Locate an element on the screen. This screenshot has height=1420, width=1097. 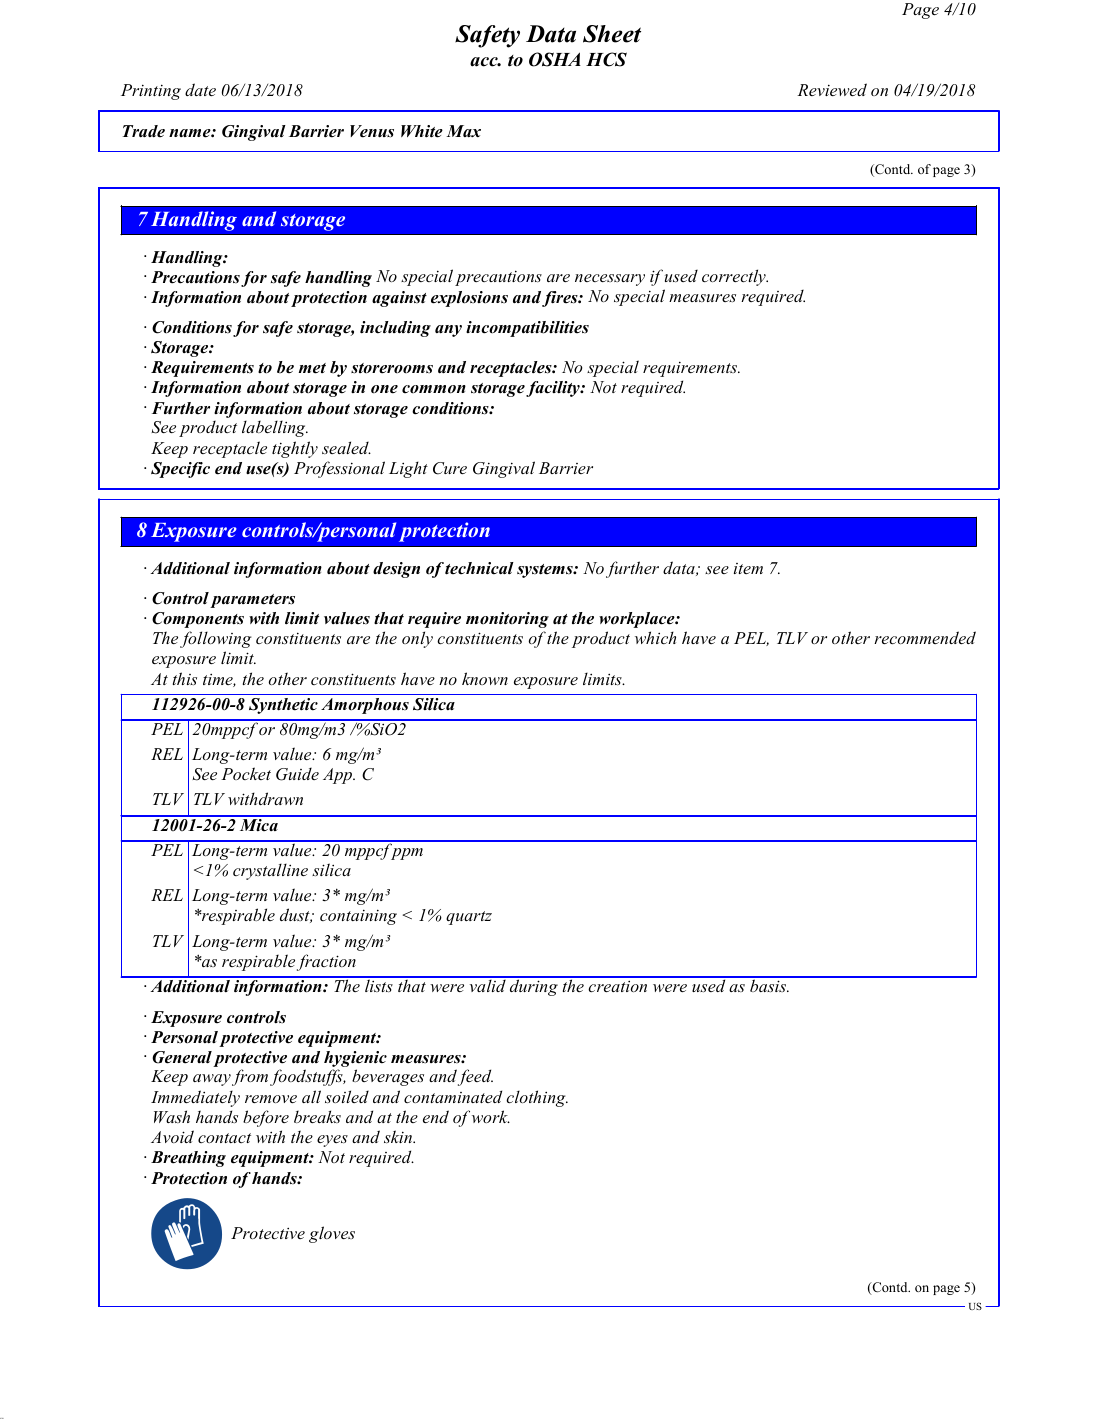
incompatibilities is located at coordinates (527, 329).
